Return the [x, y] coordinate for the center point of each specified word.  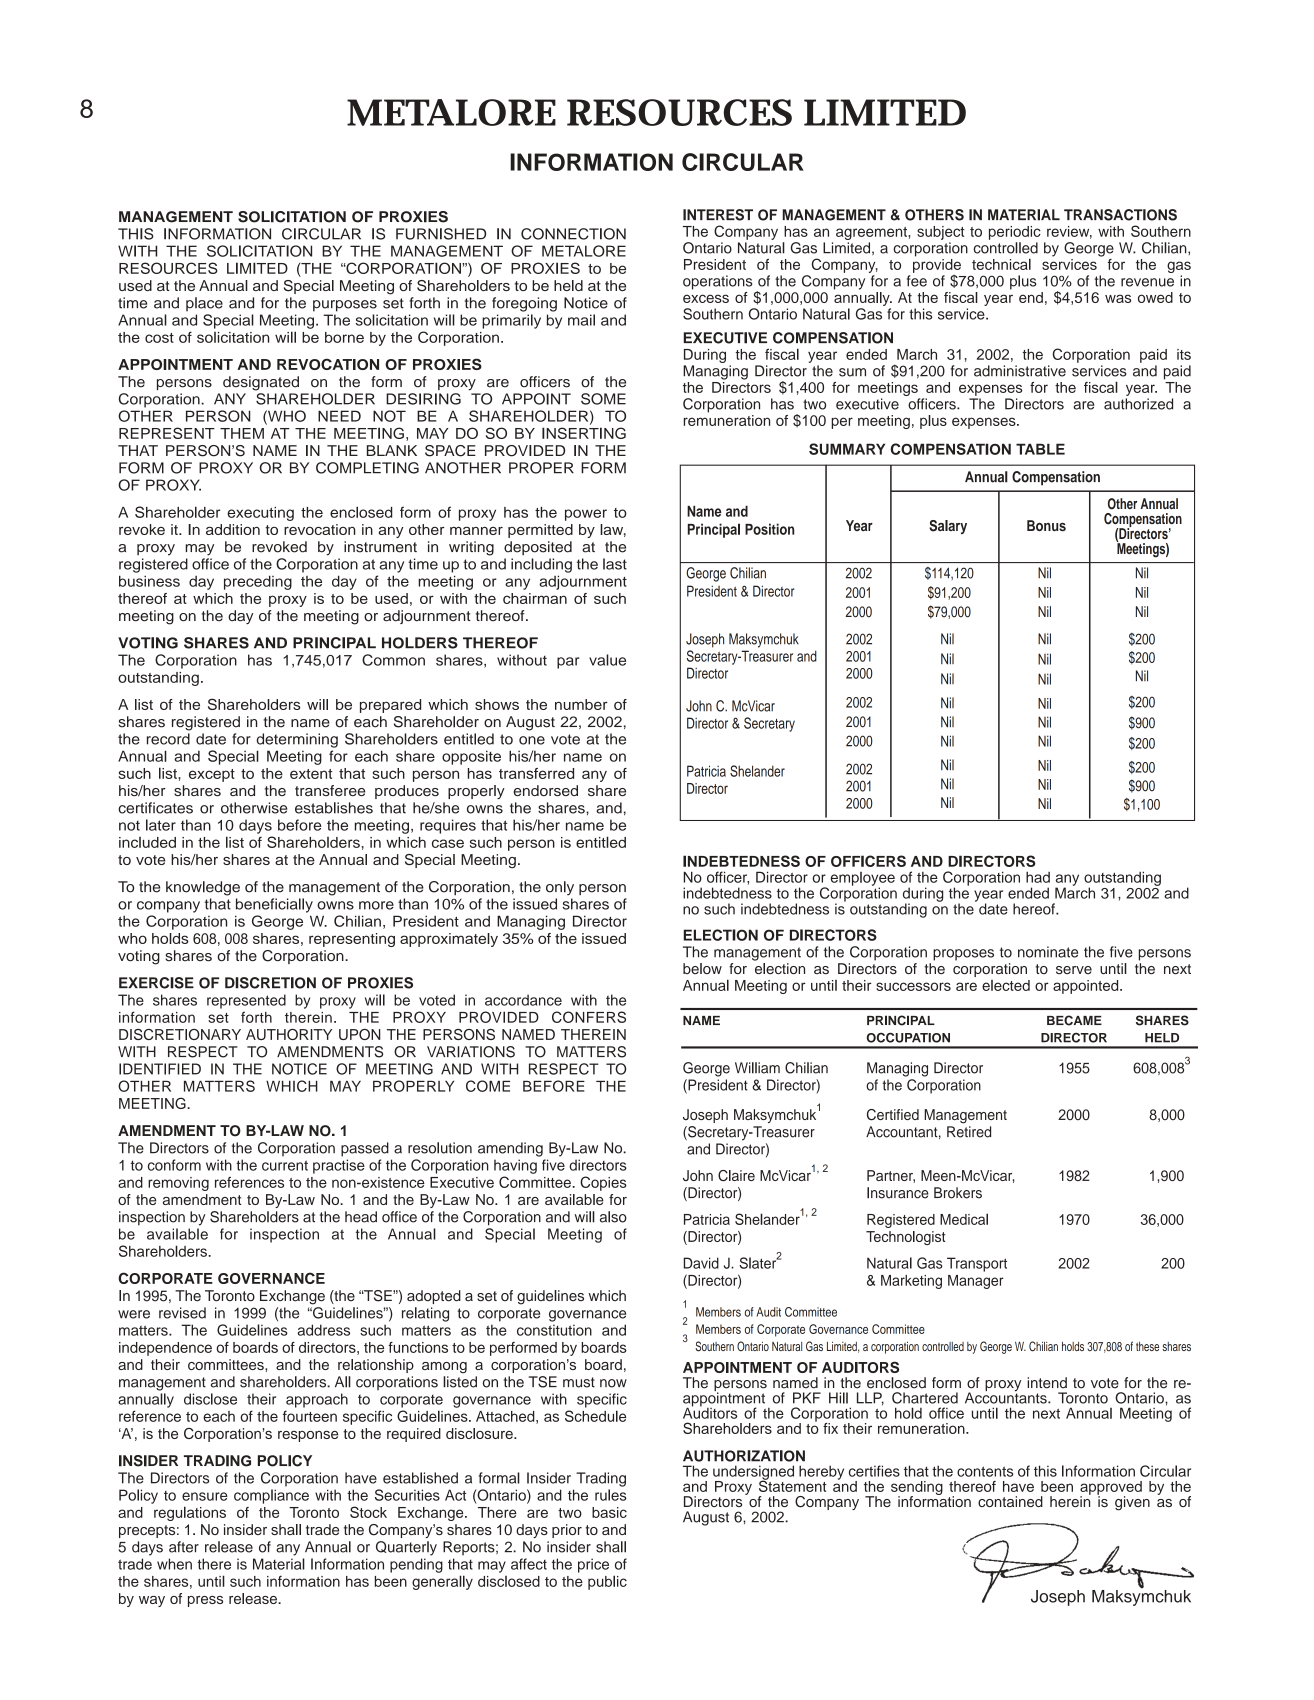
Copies [603, 1183]
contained [1010, 1501]
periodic [1015, 233]
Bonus [1046, 525]
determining [297, 740]
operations [717, 282]
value [607, 660]
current [285, 1165]
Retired [969, 1132]
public [607, 1582]
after [184, 1547]
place [204, 304]
